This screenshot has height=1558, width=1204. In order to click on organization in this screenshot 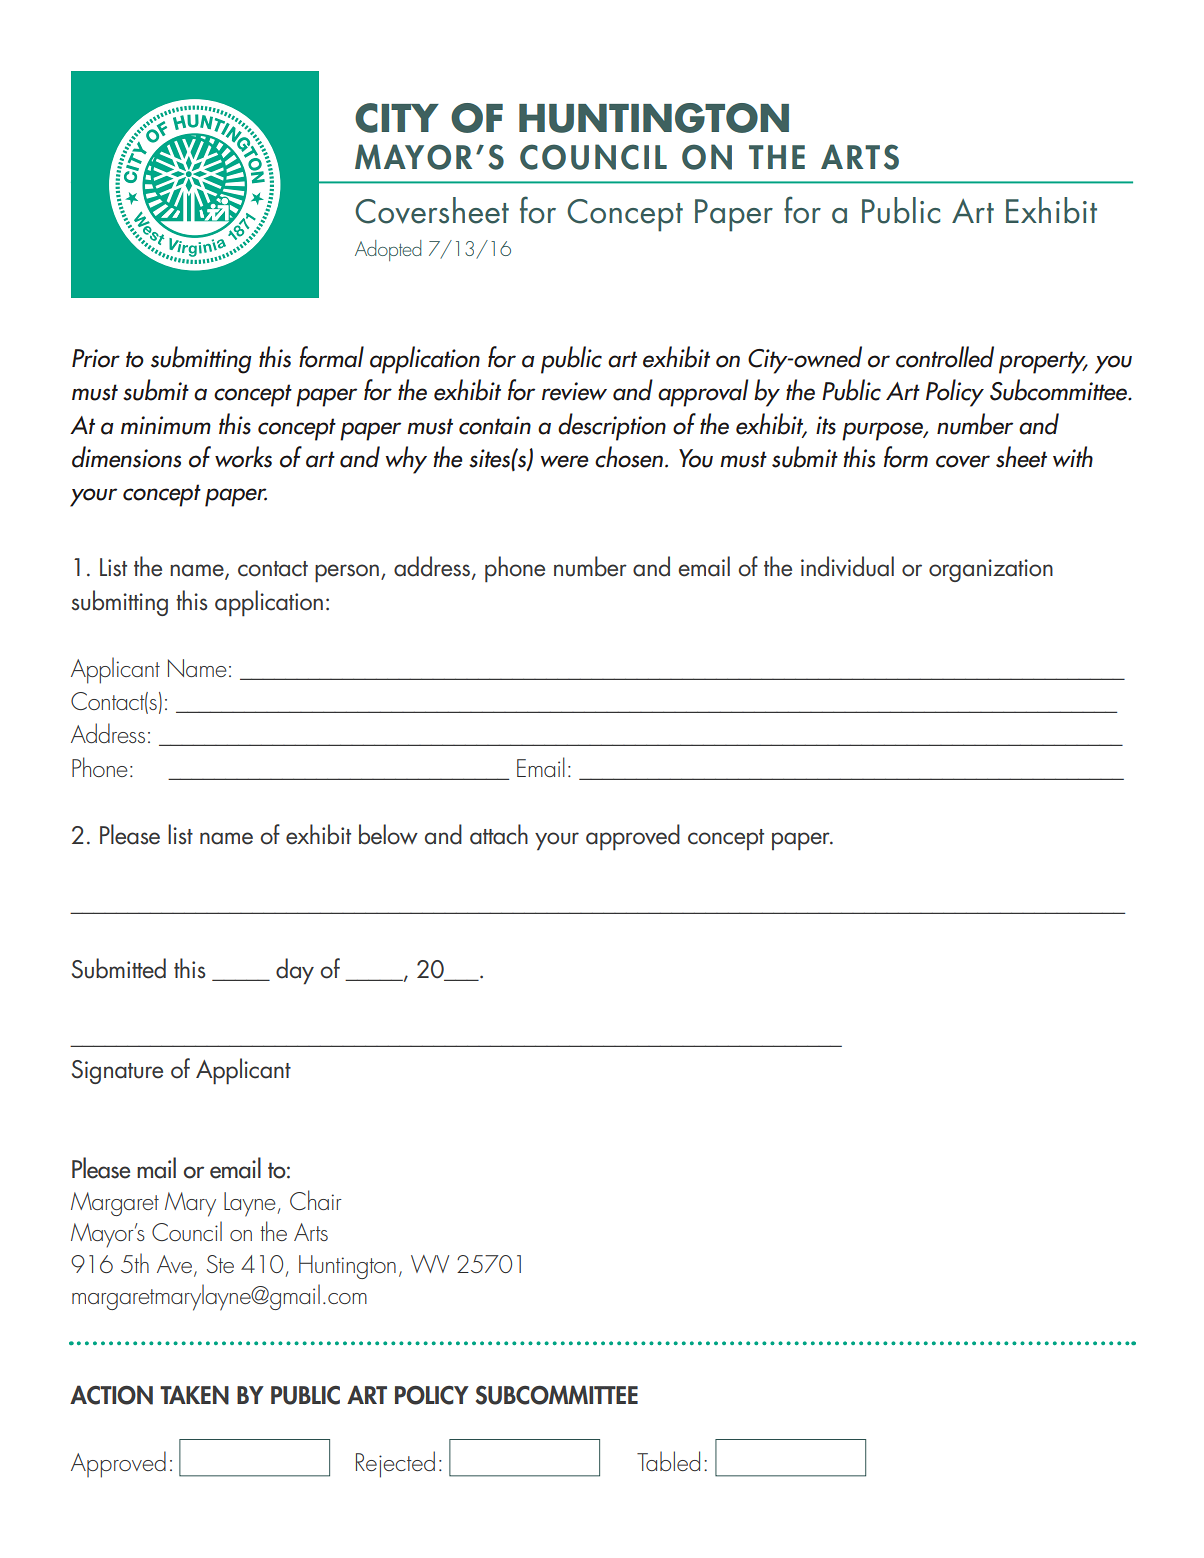, I will do `click(991, 570)`.
